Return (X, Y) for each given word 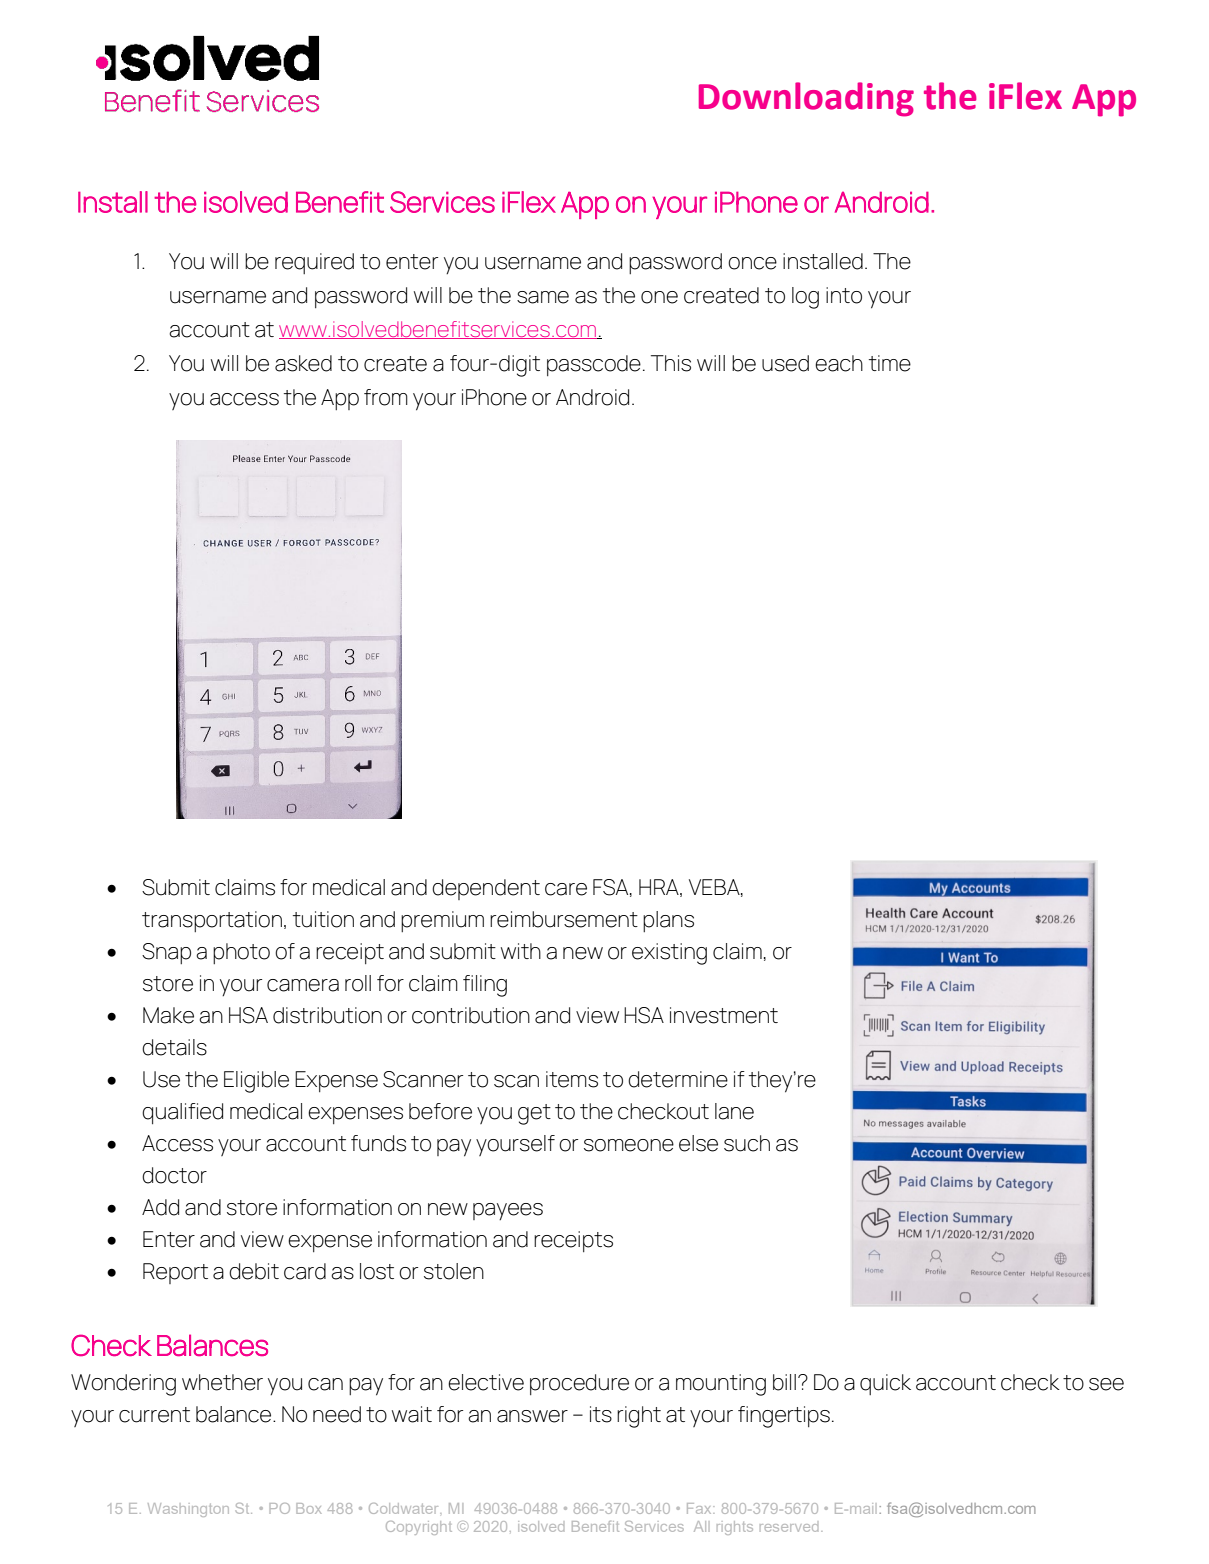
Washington (188, 1510)
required (314, 263)
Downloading (806, 99)
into (844, 295)
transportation (212, 921)
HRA (660, 888)
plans (668, 921)
